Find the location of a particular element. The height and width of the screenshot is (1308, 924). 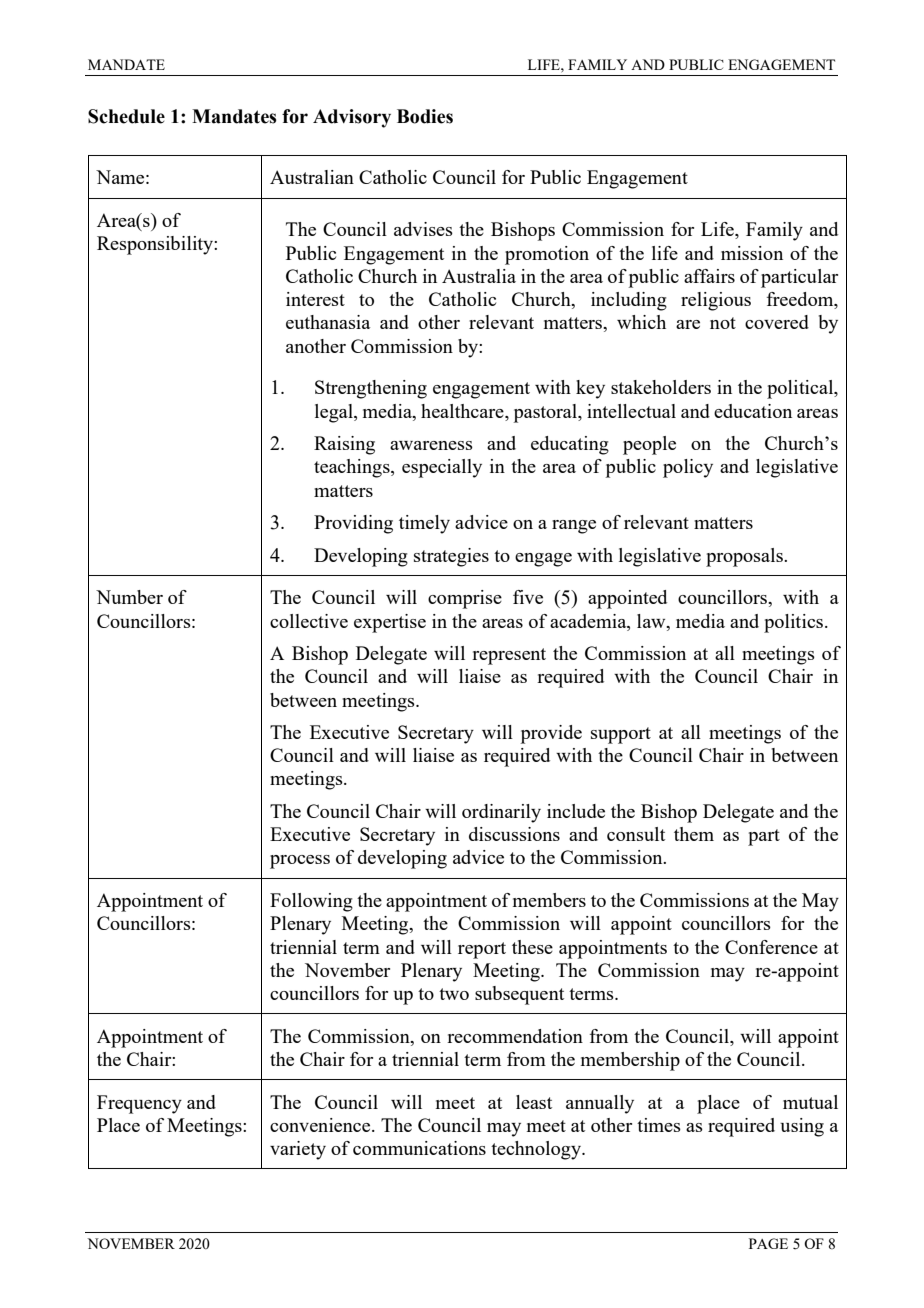

Following is located at coordinates (311, 902).
